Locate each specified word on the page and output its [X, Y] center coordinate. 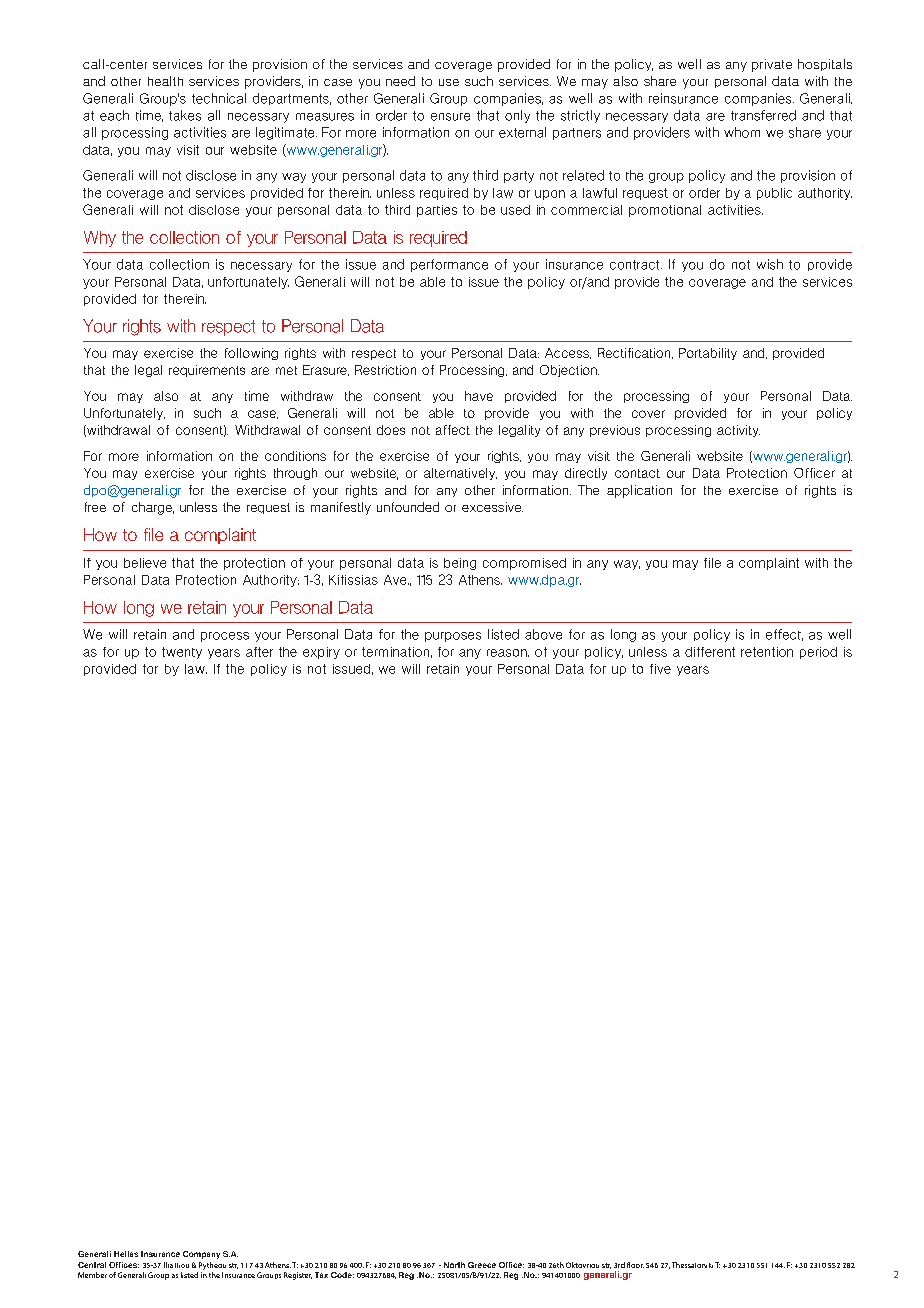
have [479, 396]
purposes [453, 637]
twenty [182, 653]
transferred [763, 115]
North [454, 1265]
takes [185, 115]
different [710, 652]
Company [201, 1255]
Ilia [168, 1265]
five [660, 669]
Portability [708, 354]
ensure [450, 117]
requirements [207, 371]
